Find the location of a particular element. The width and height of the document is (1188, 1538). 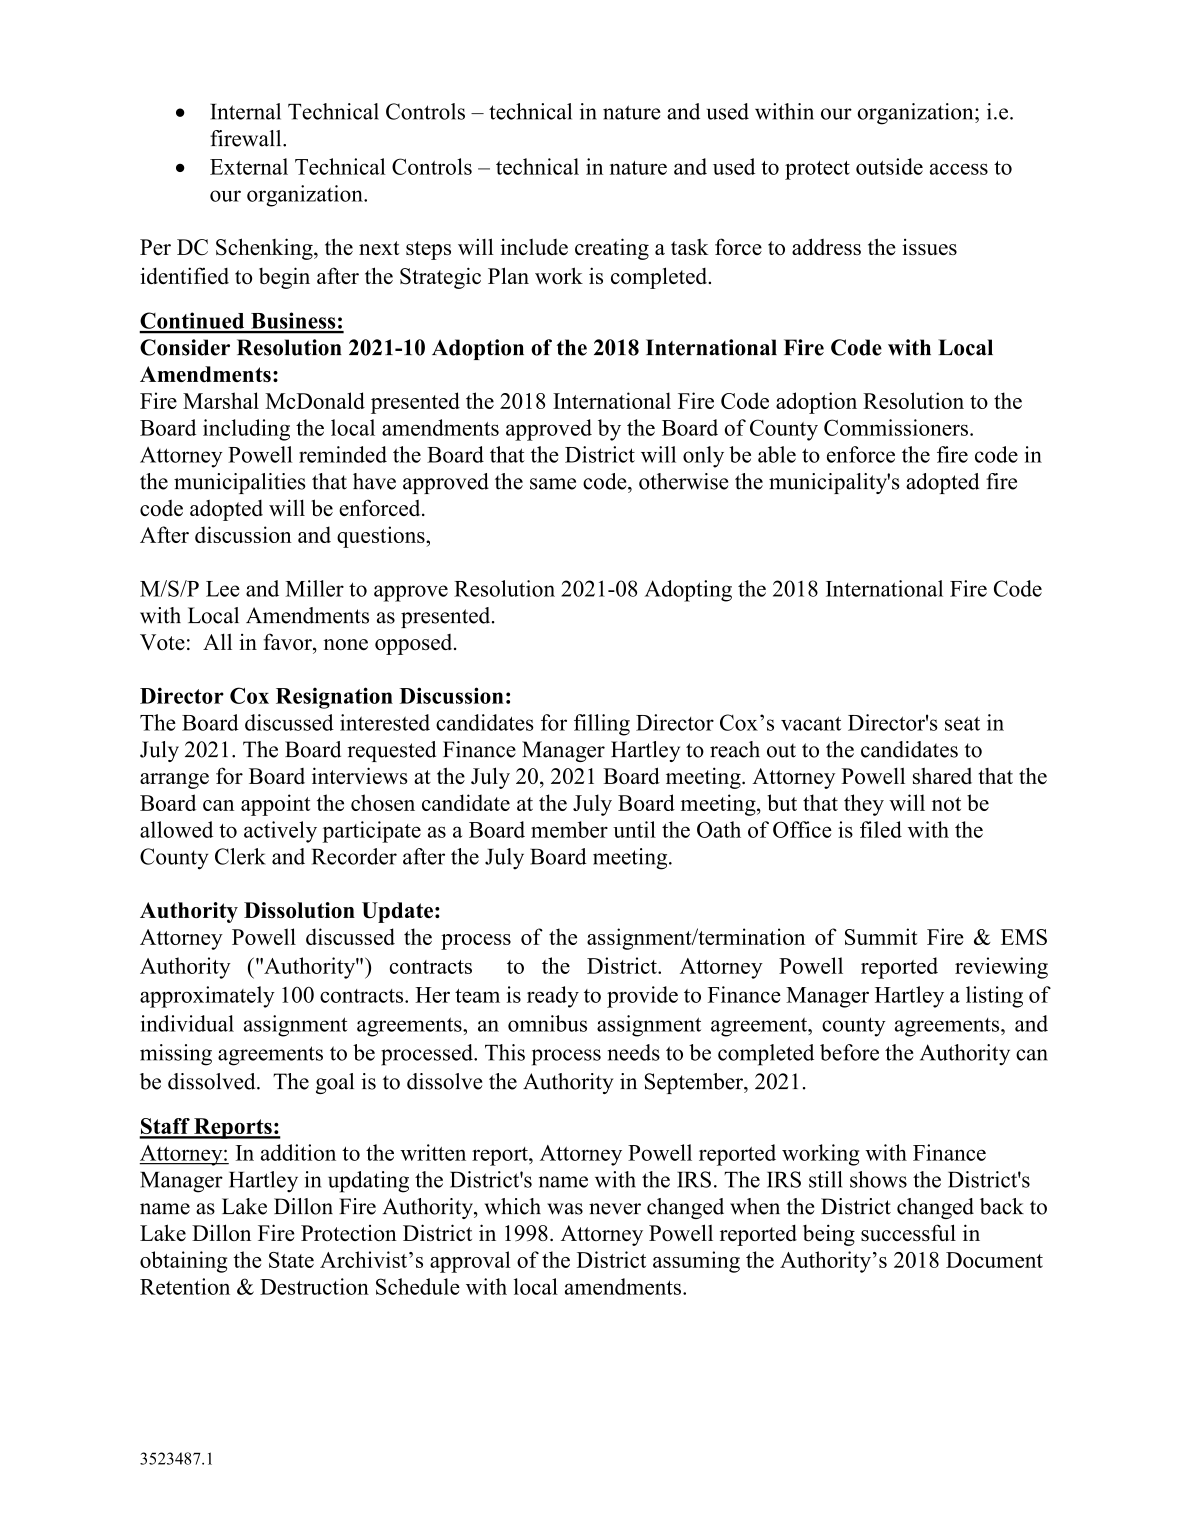

was is located at coordinates (565, 1209).
